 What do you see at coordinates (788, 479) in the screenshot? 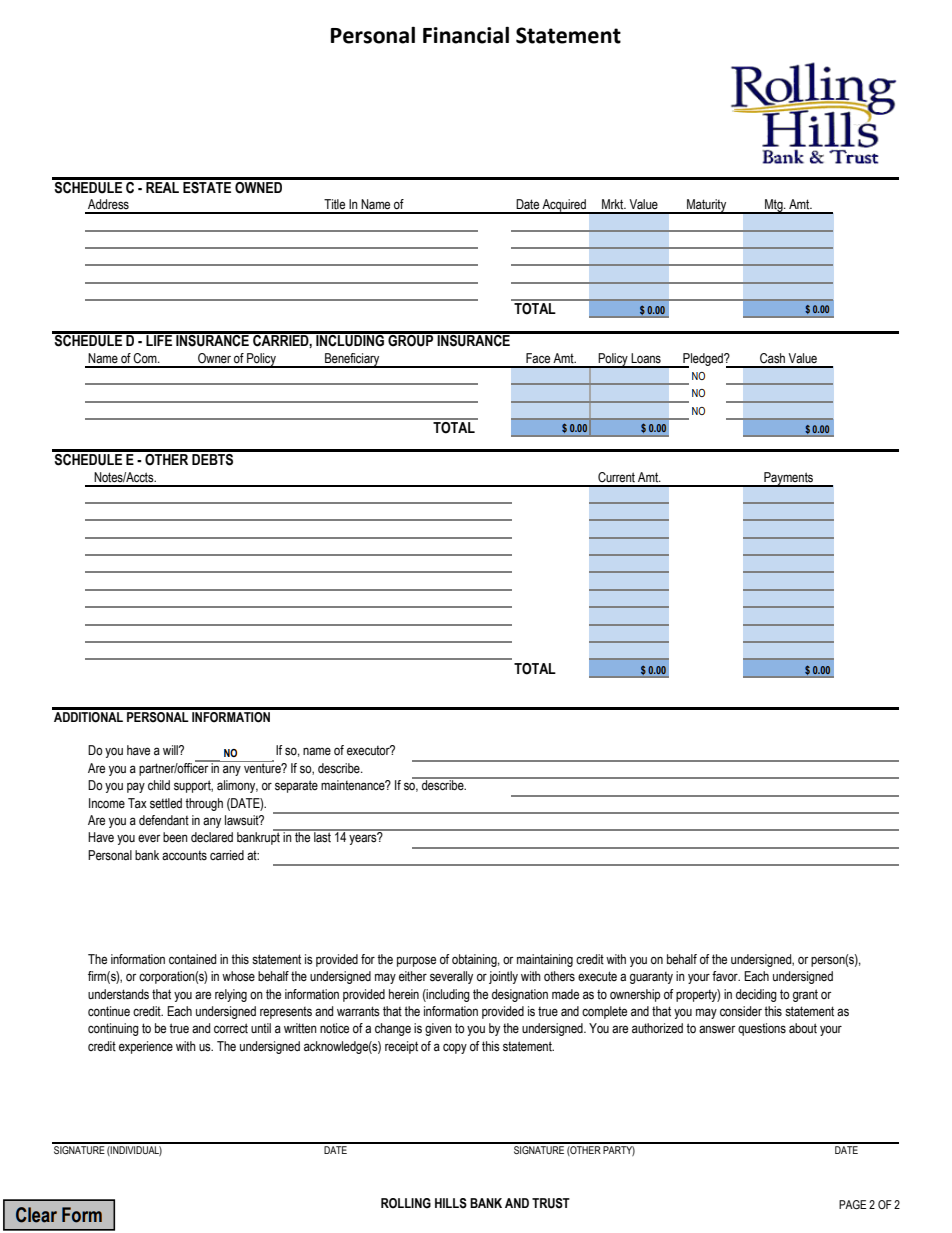
I see `Payments` at bounding box center [788, 479].
